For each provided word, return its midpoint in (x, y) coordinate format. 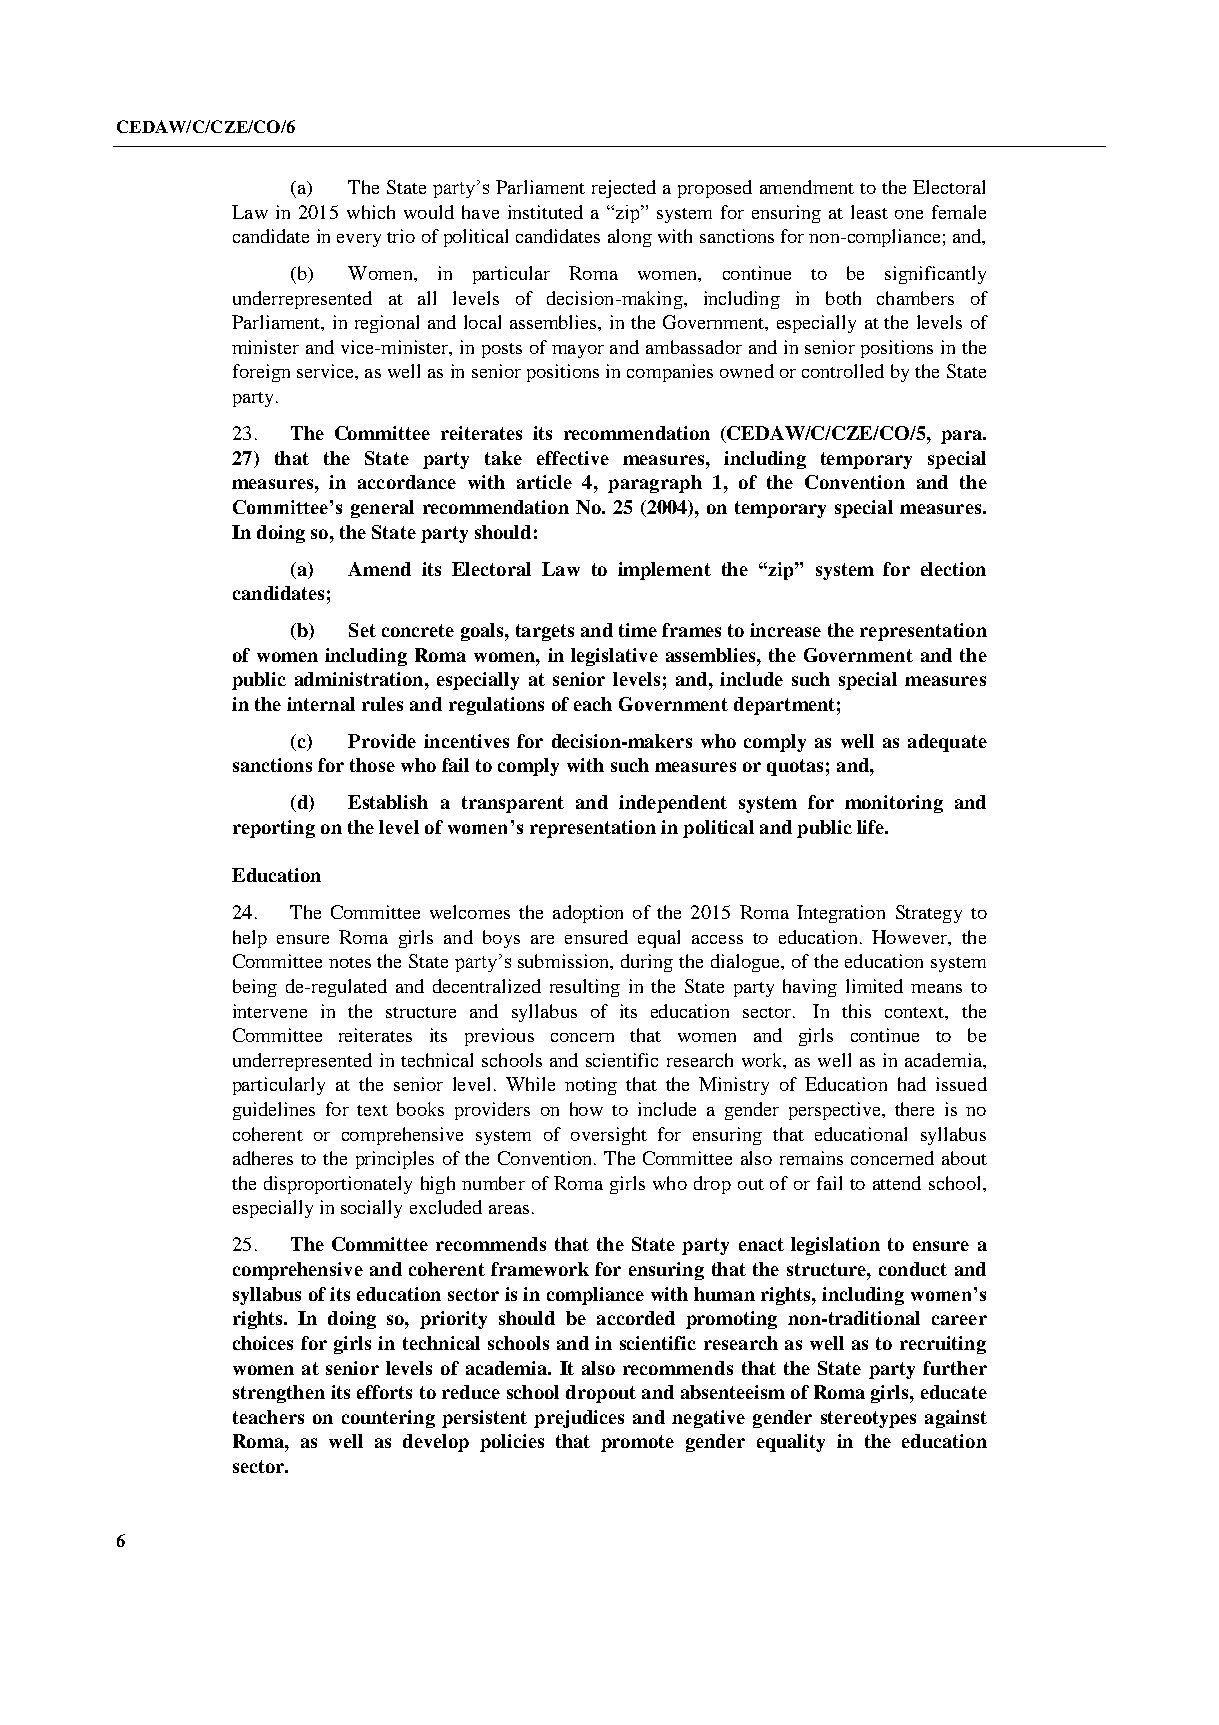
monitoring (894, 804)
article (544, 482)
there (914, 1109)
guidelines (274, 1111)
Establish (388, 802)
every (359, 240)
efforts (384, 1392)
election (953, 569)
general (382, 509)
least (869, 212)
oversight (609, 1136)
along (630, 238)
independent (673, 804)
